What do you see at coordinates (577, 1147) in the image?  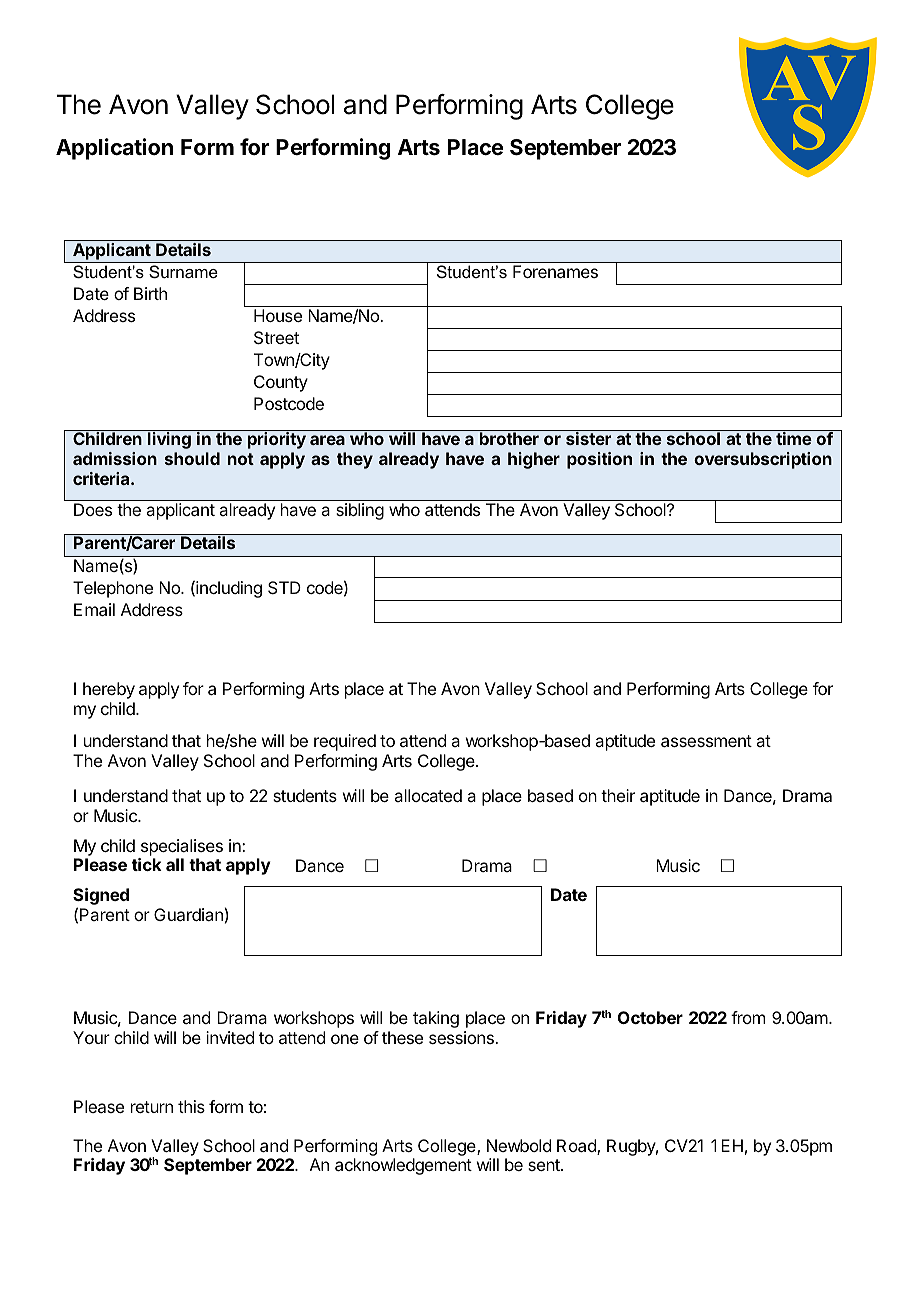 I see `Road` at bounding box center [577, 1147].
